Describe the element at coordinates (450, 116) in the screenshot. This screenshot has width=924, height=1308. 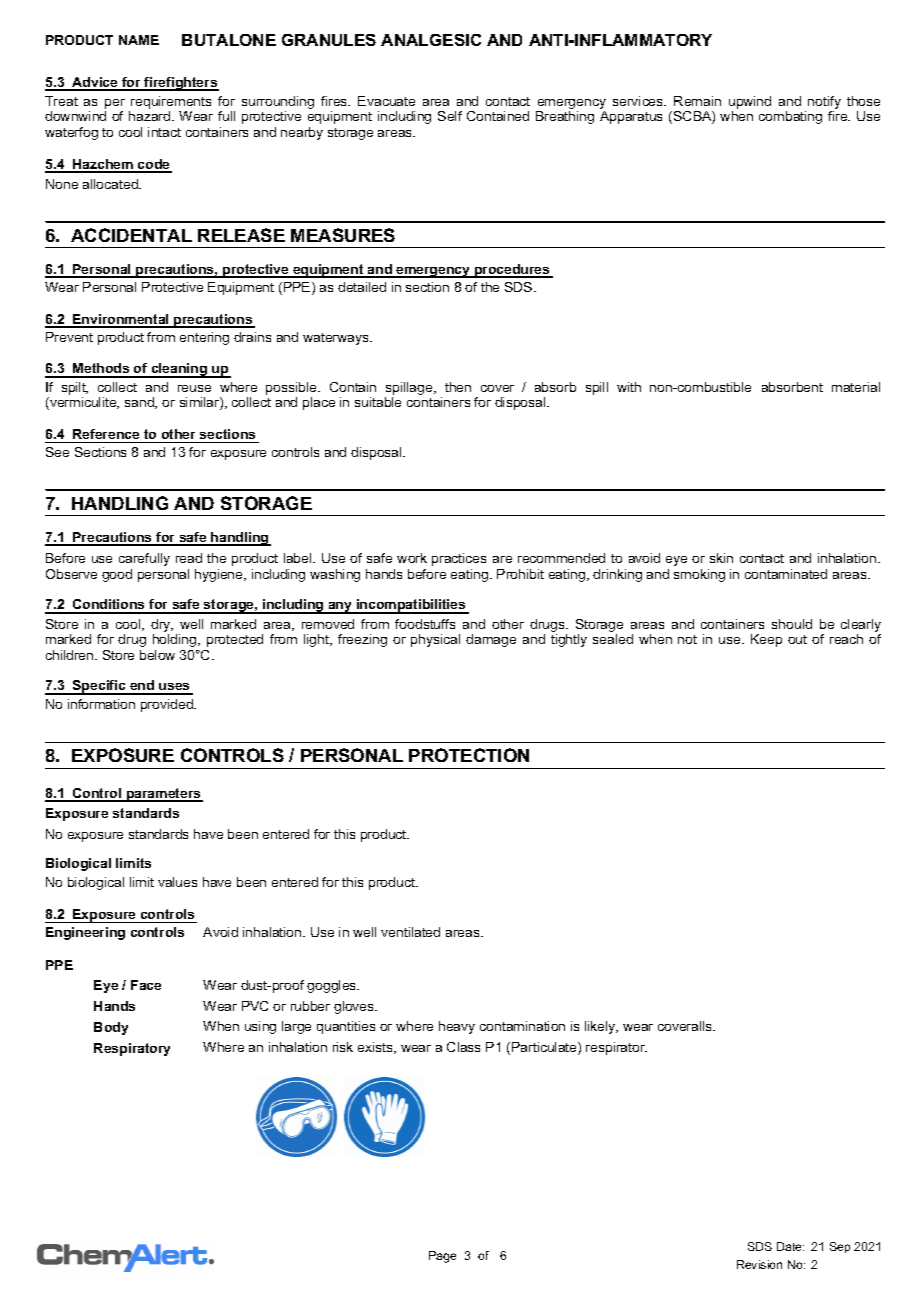
I see `Self` at that location.
